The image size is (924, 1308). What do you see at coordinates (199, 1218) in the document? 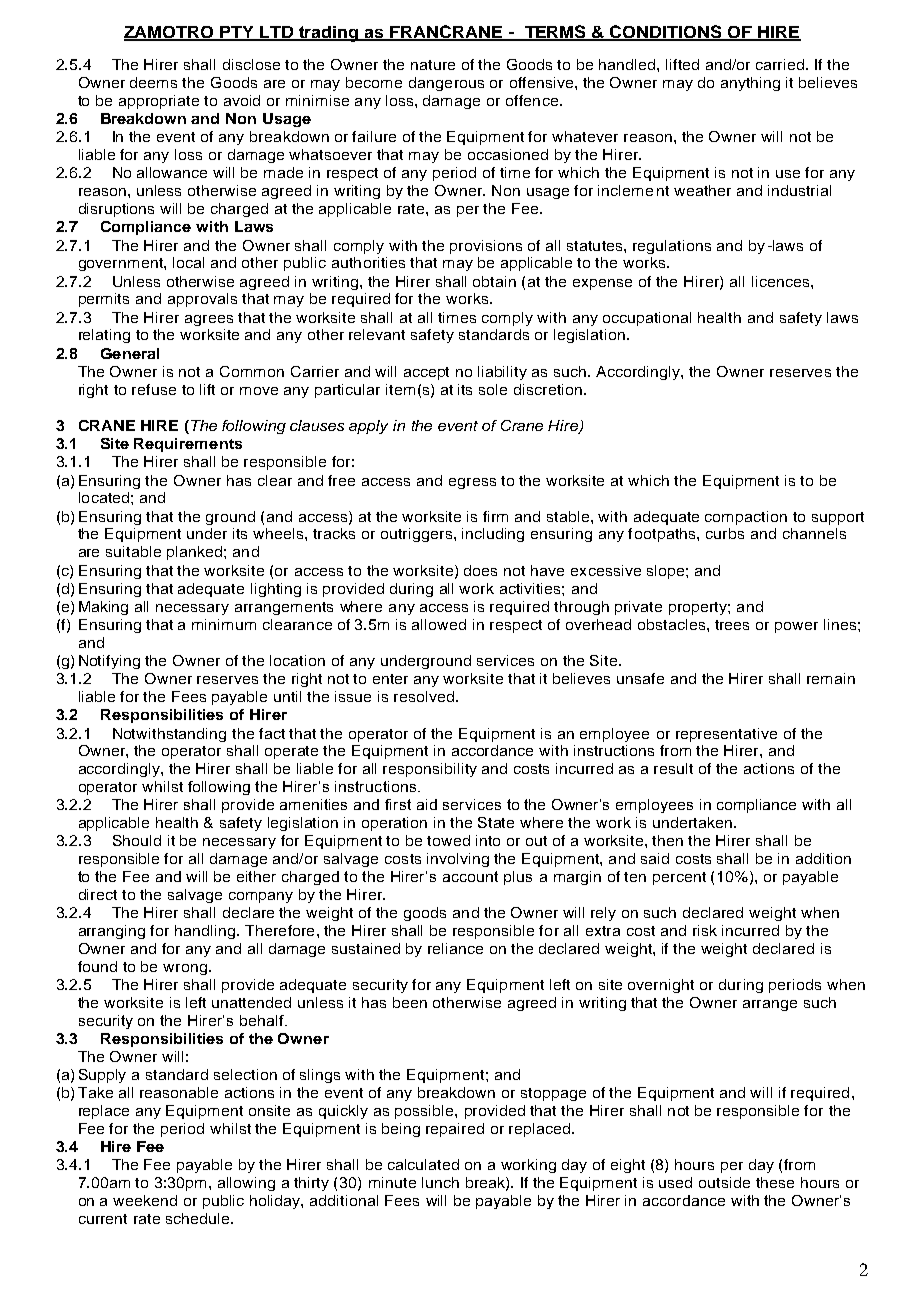
I see `schedule` at bounding box center [199, 1218].
